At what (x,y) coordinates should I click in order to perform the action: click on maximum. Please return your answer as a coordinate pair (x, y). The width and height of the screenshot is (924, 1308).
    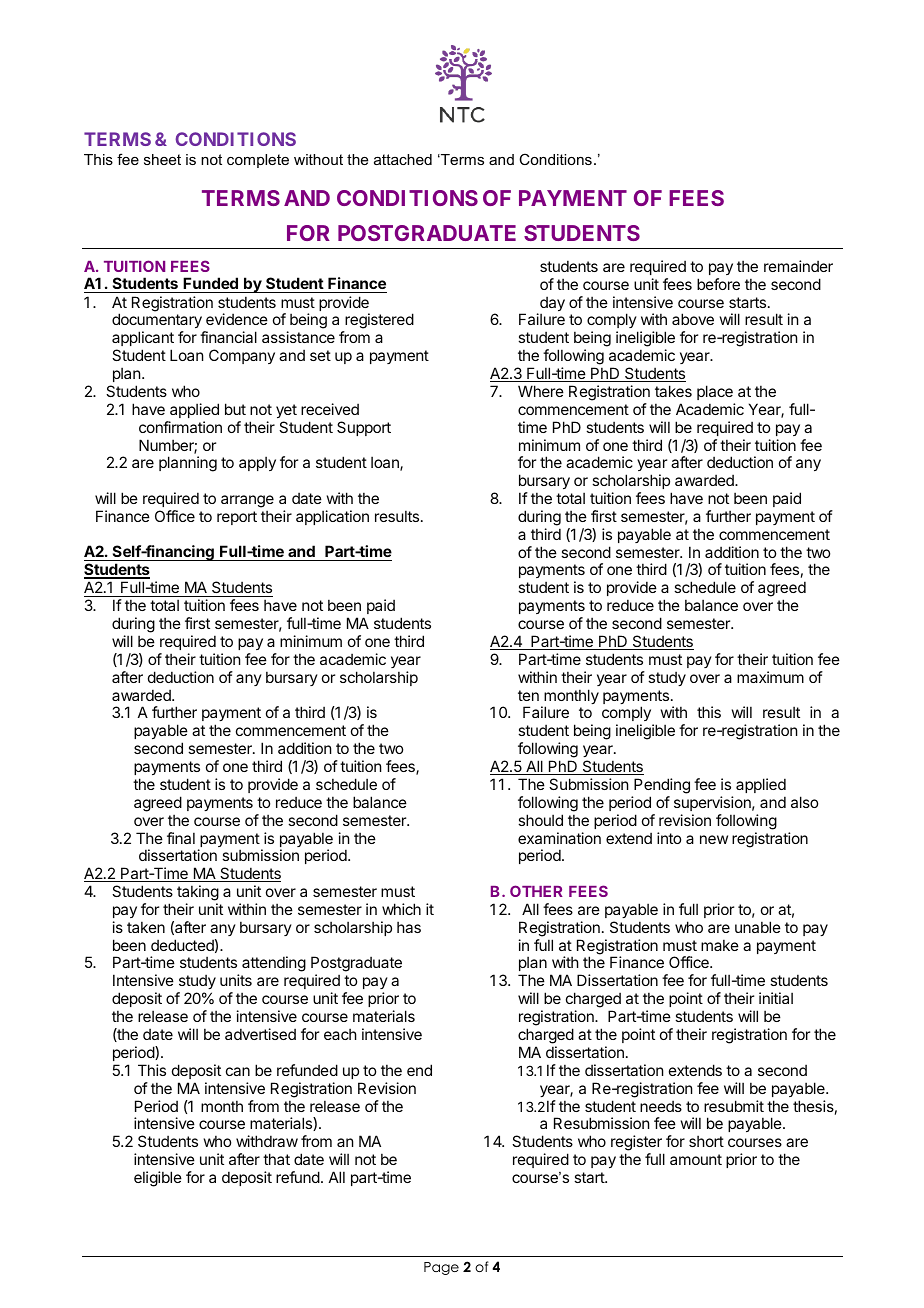
    Looking at the image, I should click on (770, 677).
